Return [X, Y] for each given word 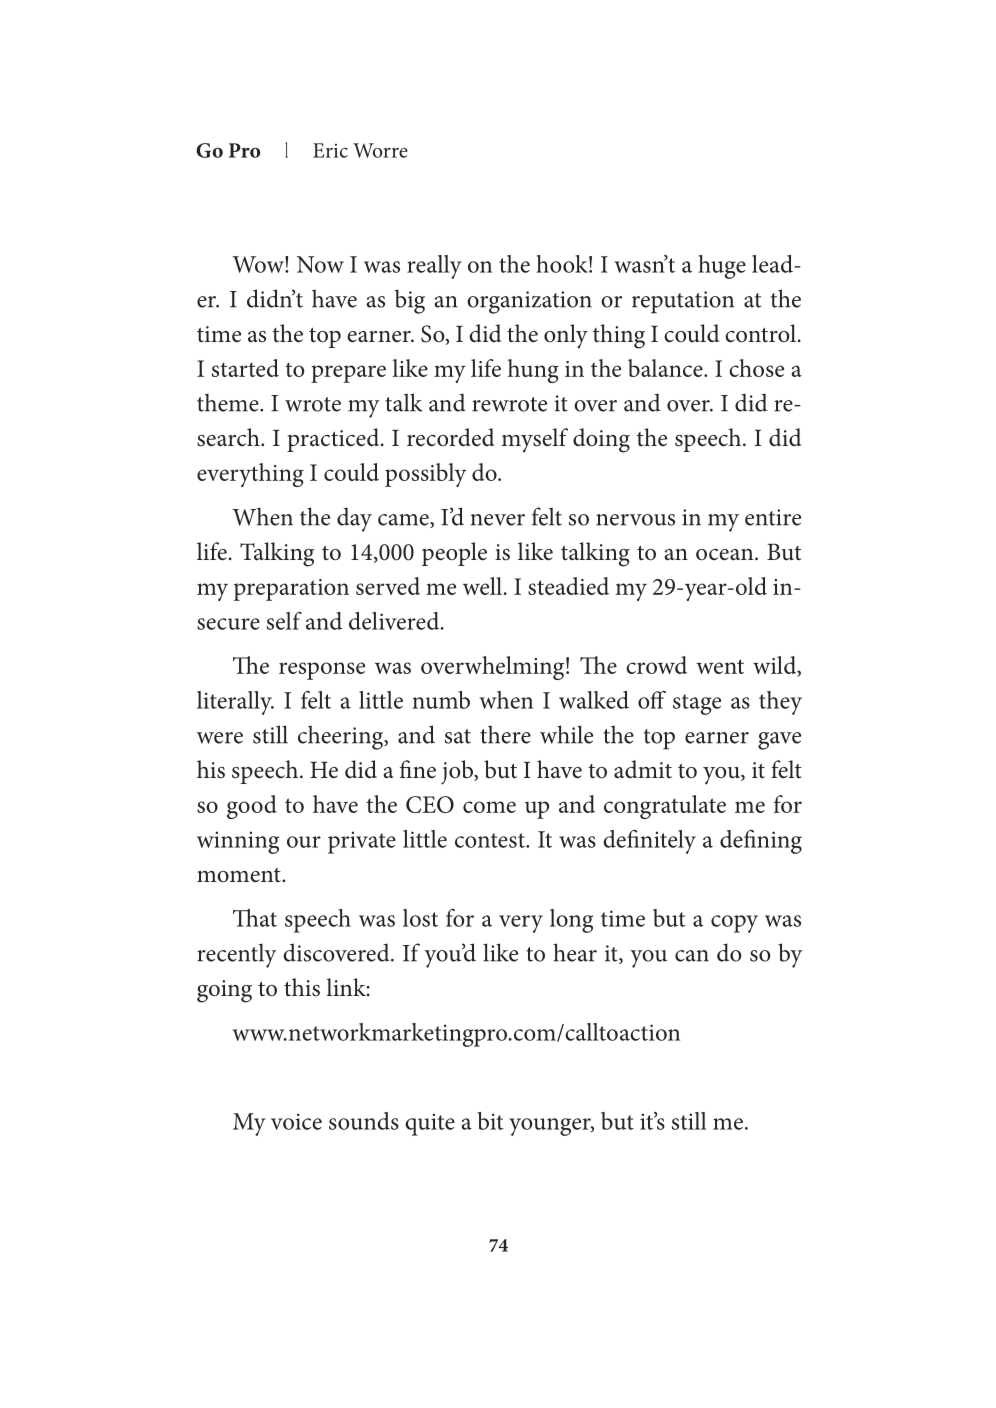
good [252, 807]
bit [490, 1121]
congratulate [665, 807]
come [489, 807]
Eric [330, 150]
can [692, 956]
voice [296, 1121]
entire [773, 517]
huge [722, 267]
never [497, 520]
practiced [334, 440]
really [434, 267]
